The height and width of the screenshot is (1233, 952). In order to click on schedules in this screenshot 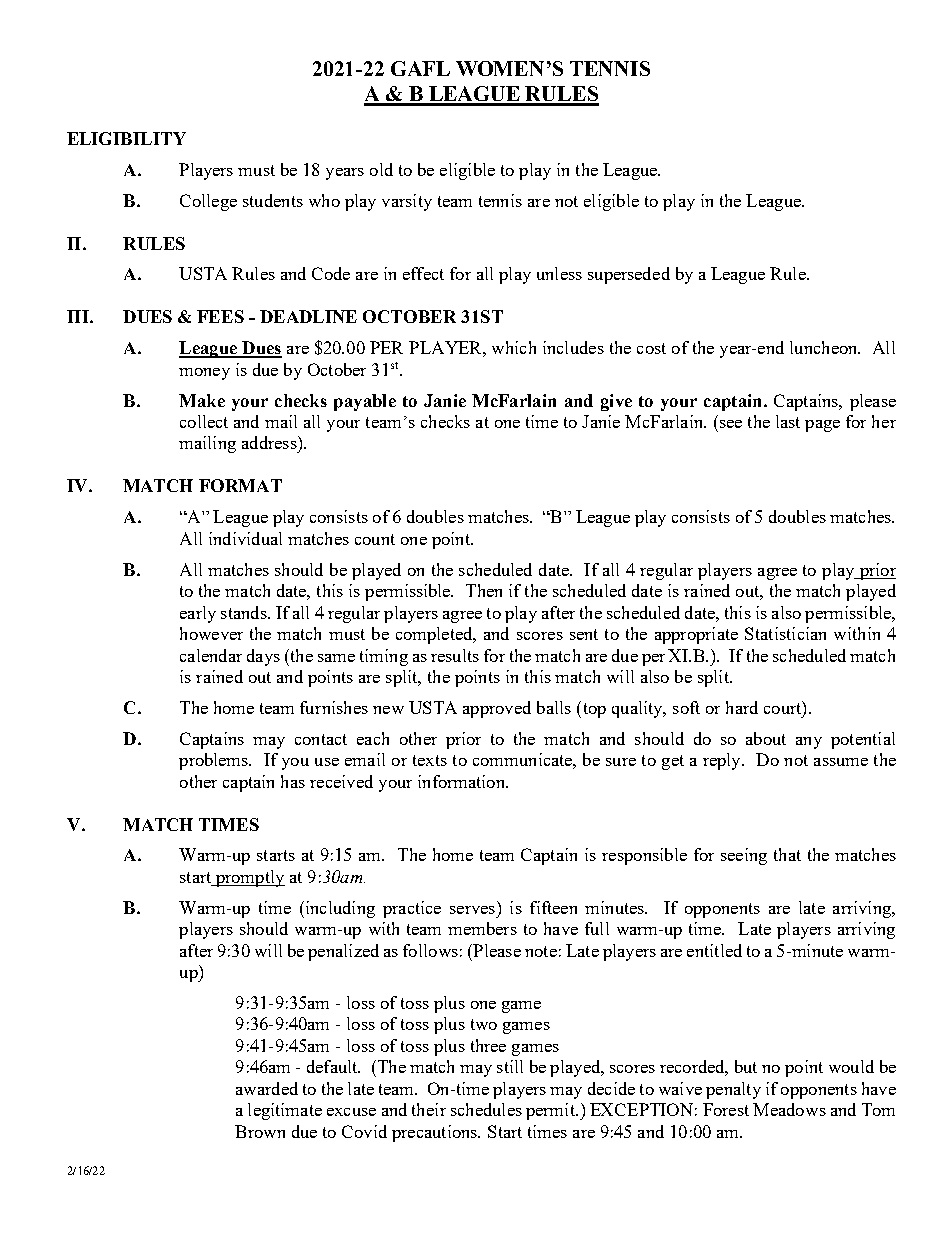, I will do `click(486, 1109)`.
